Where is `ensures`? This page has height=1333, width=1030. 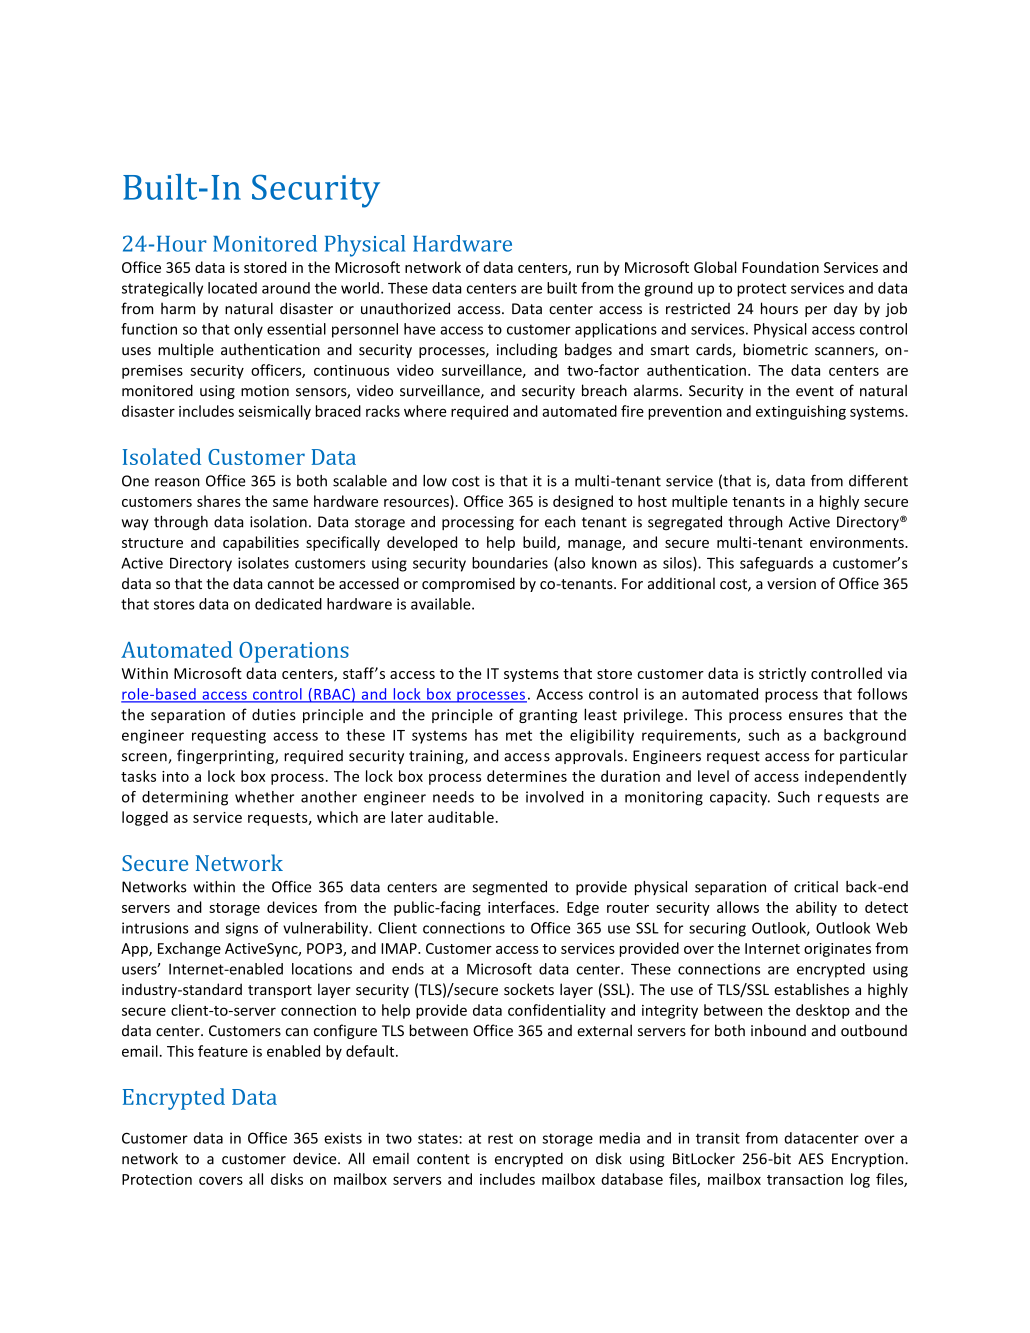
ensures is located at coordinates (816, 716).
